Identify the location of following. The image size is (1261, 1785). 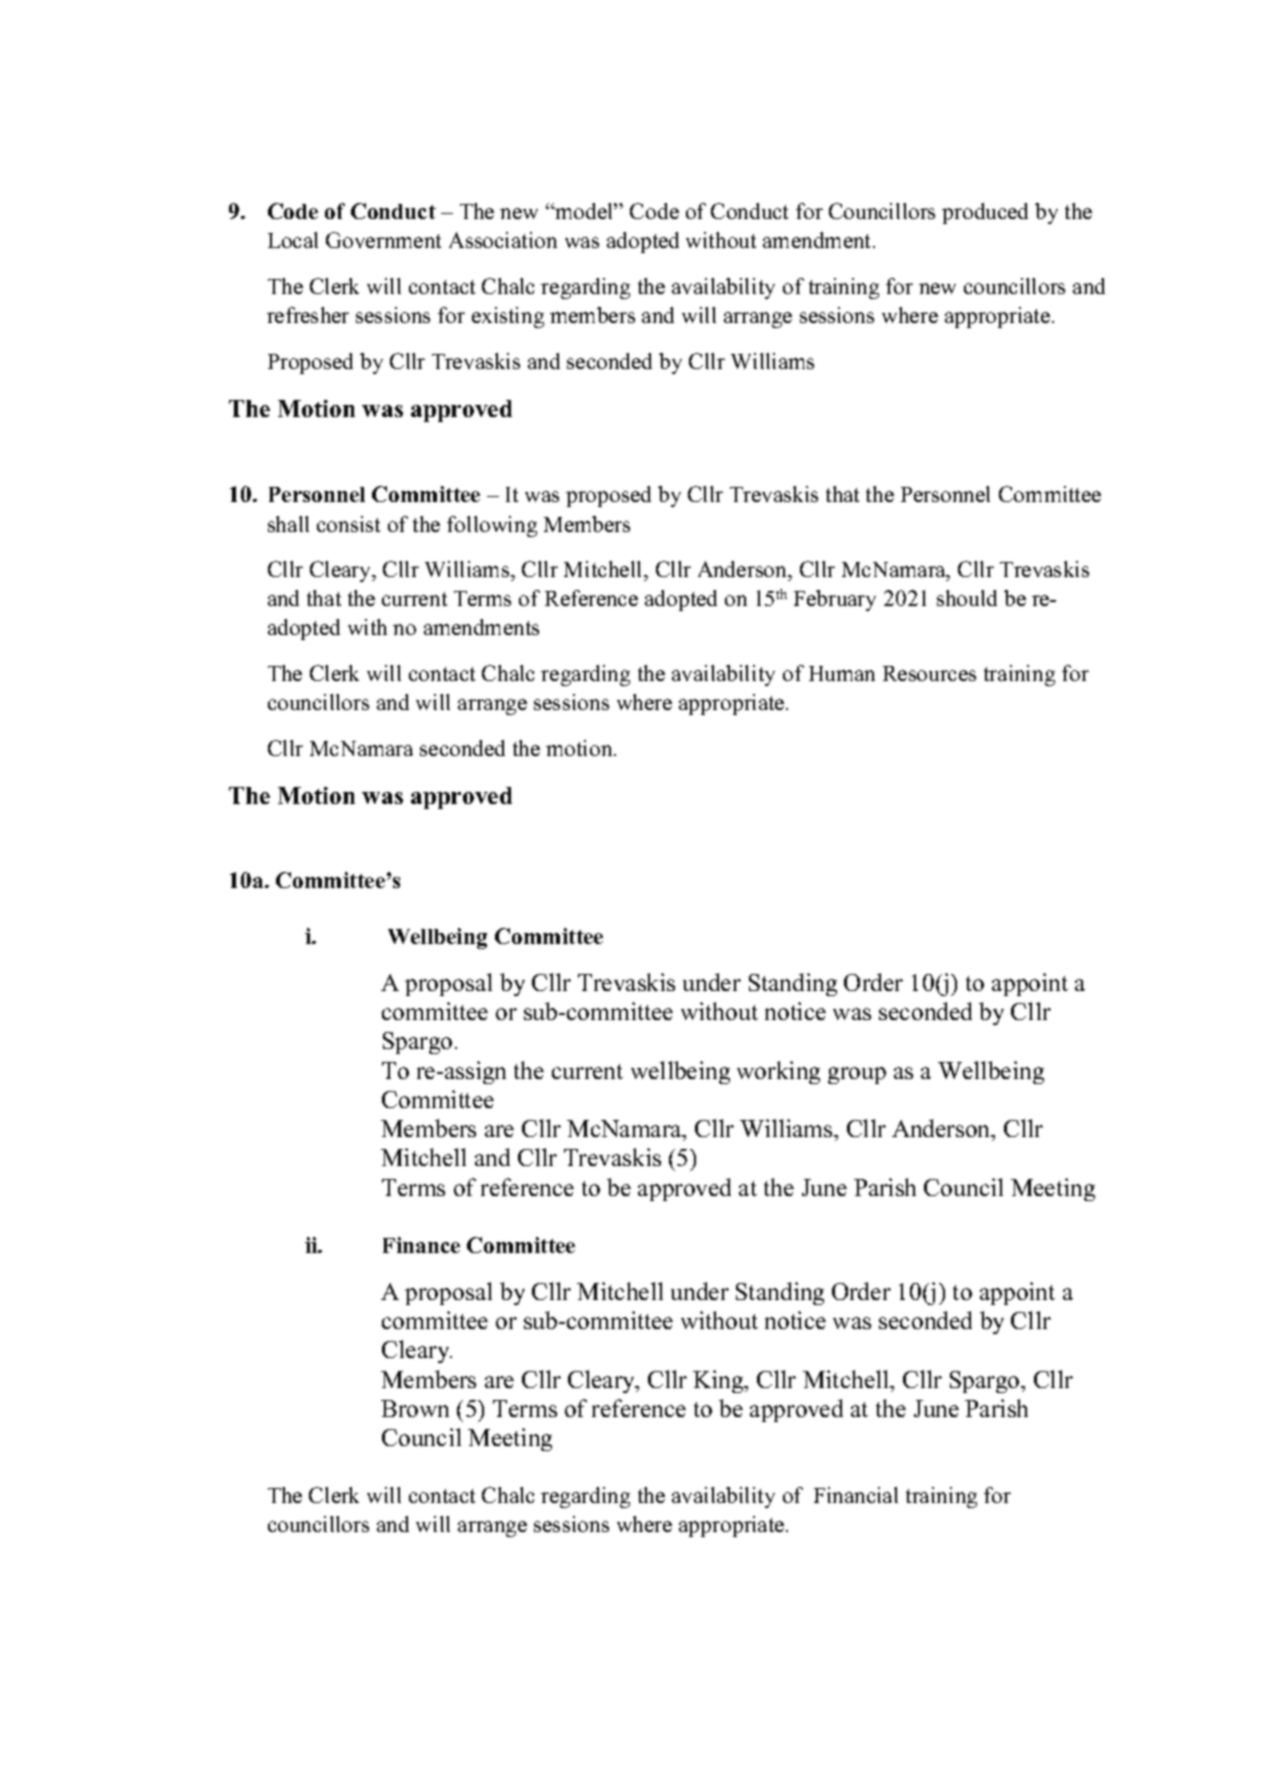
(492, 526).
